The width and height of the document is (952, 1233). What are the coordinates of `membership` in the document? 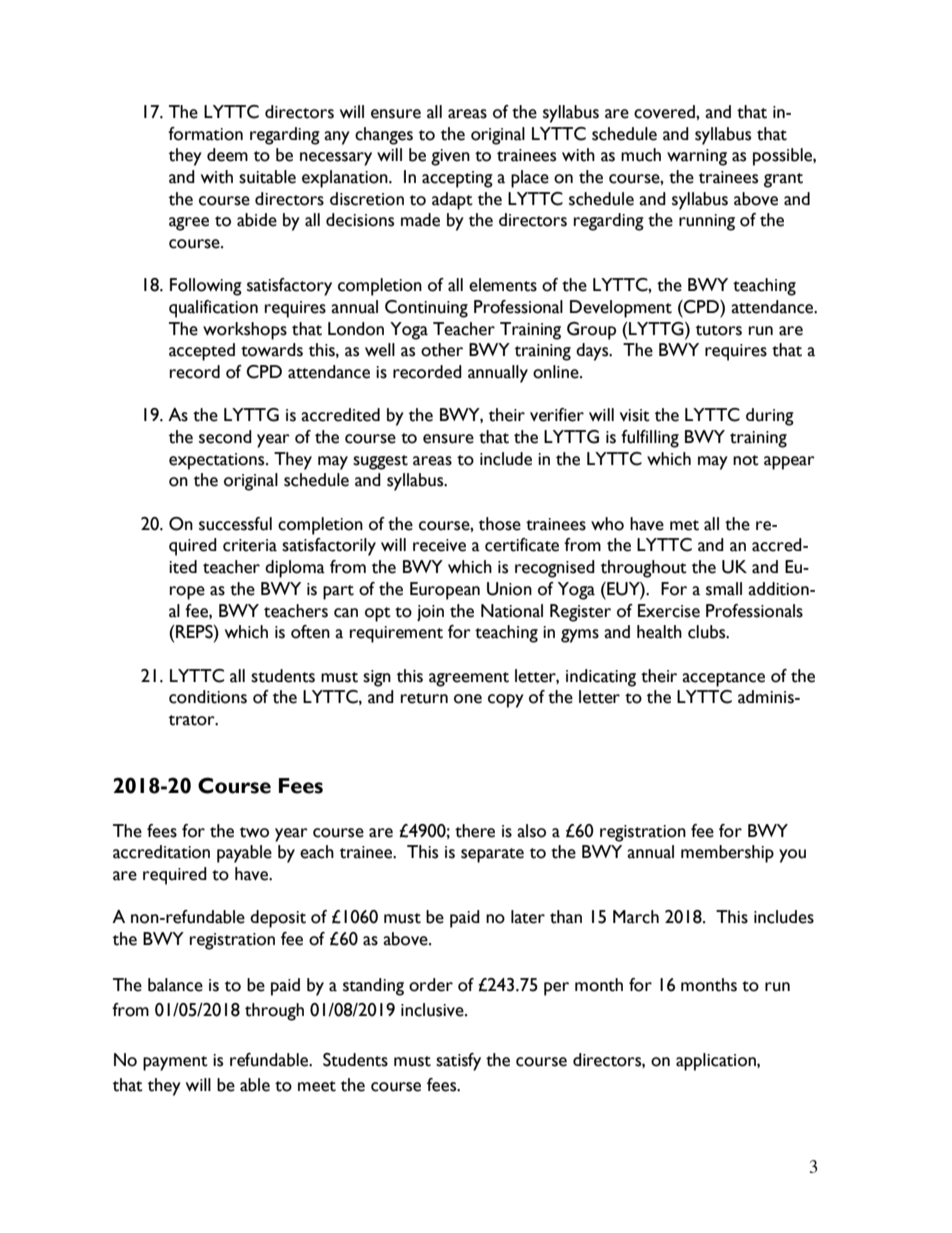 It's located at (727, 854).
